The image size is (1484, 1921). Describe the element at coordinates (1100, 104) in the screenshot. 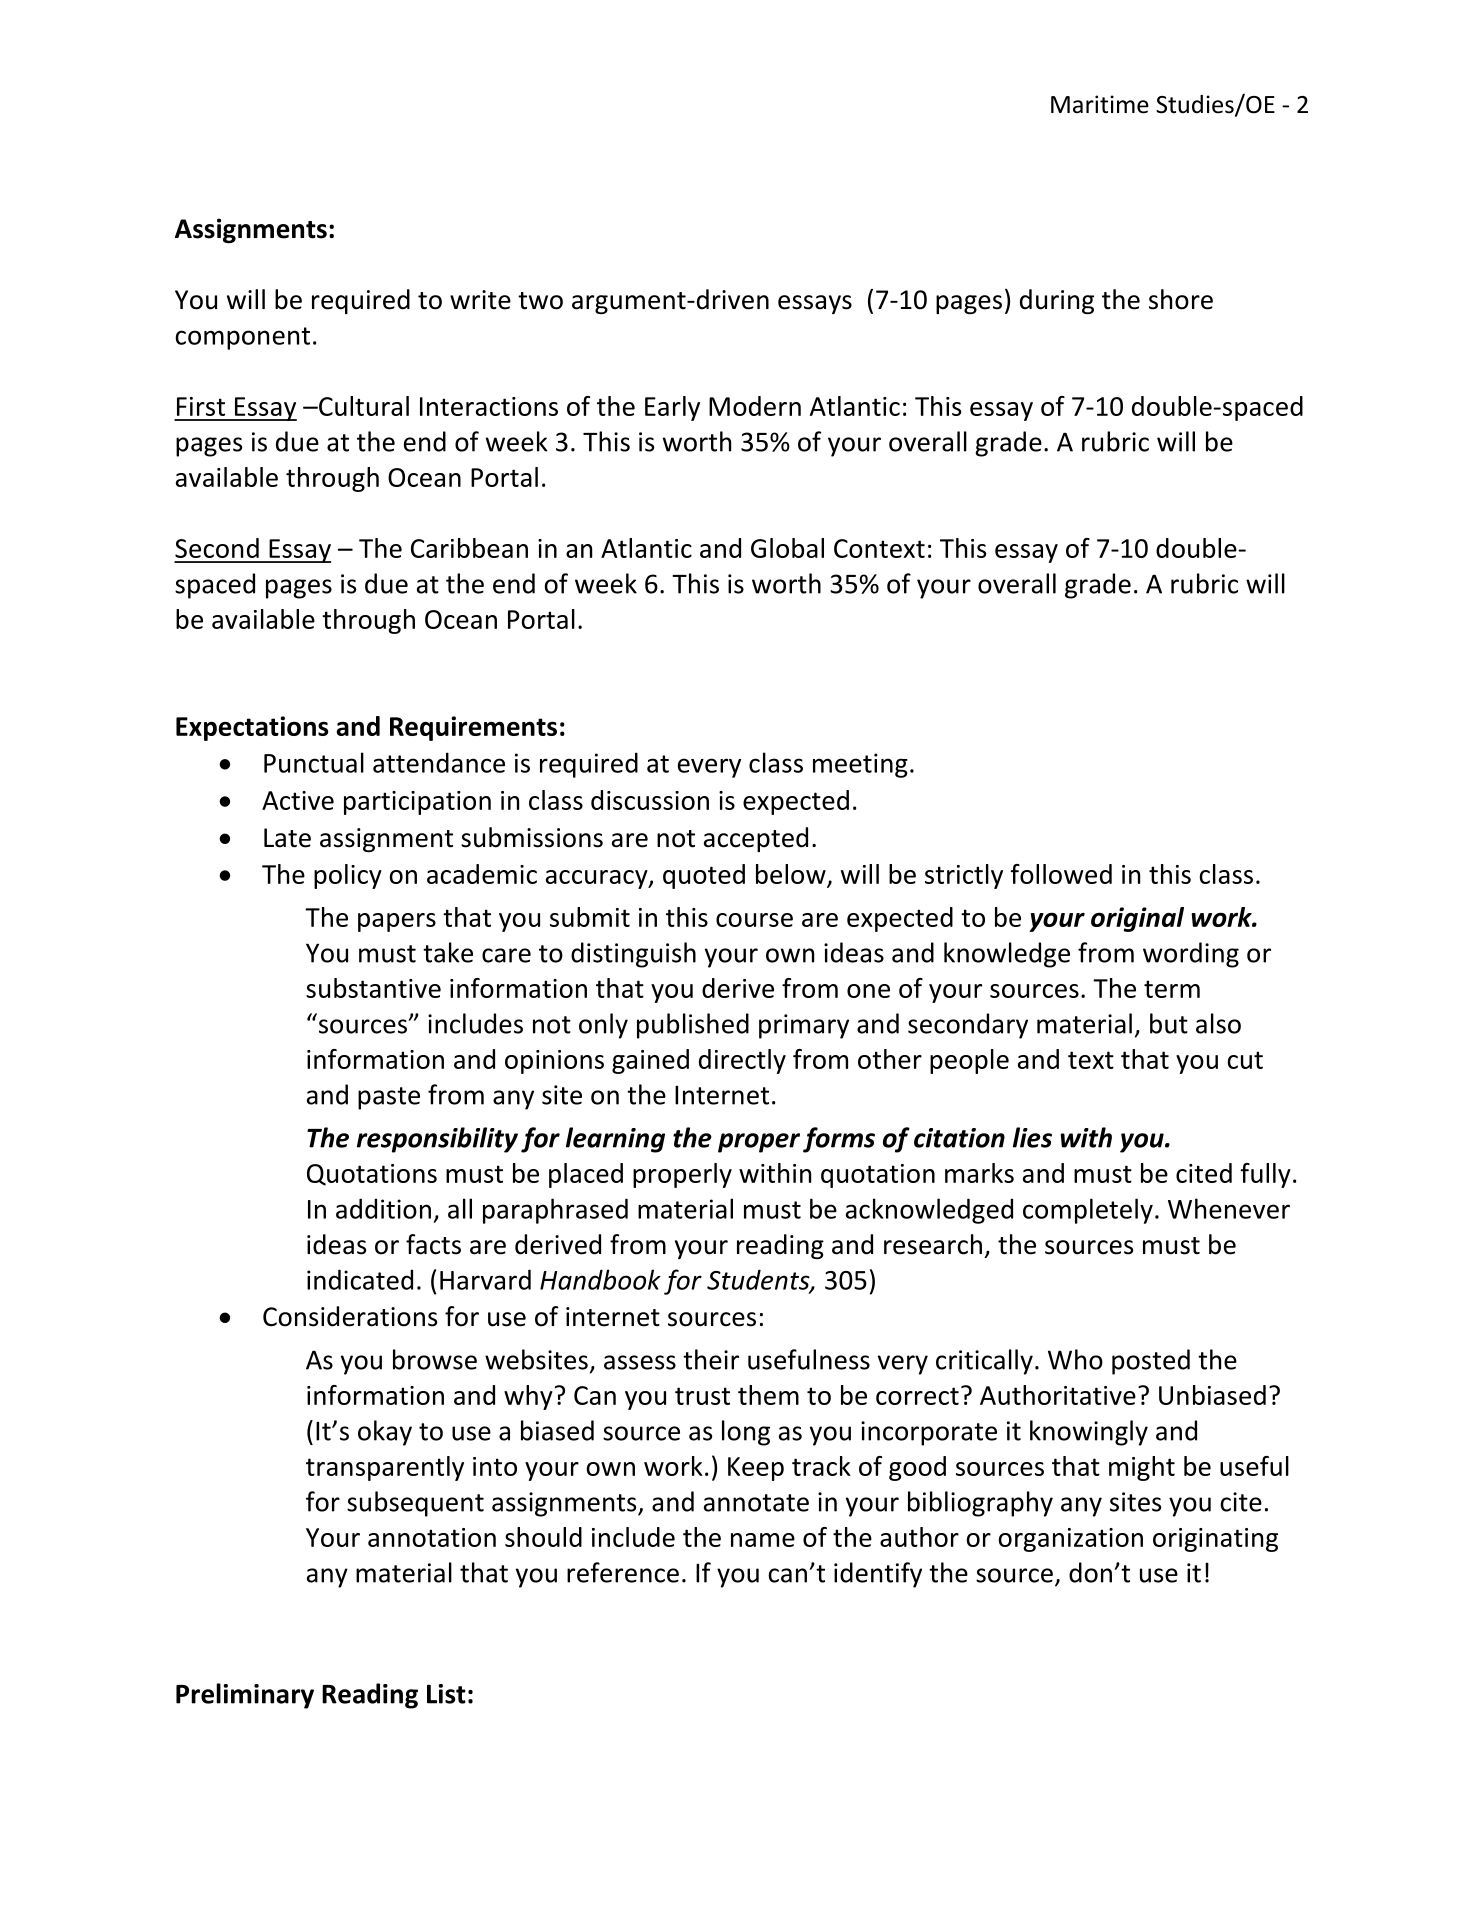

I see `Maritime` at that location.
